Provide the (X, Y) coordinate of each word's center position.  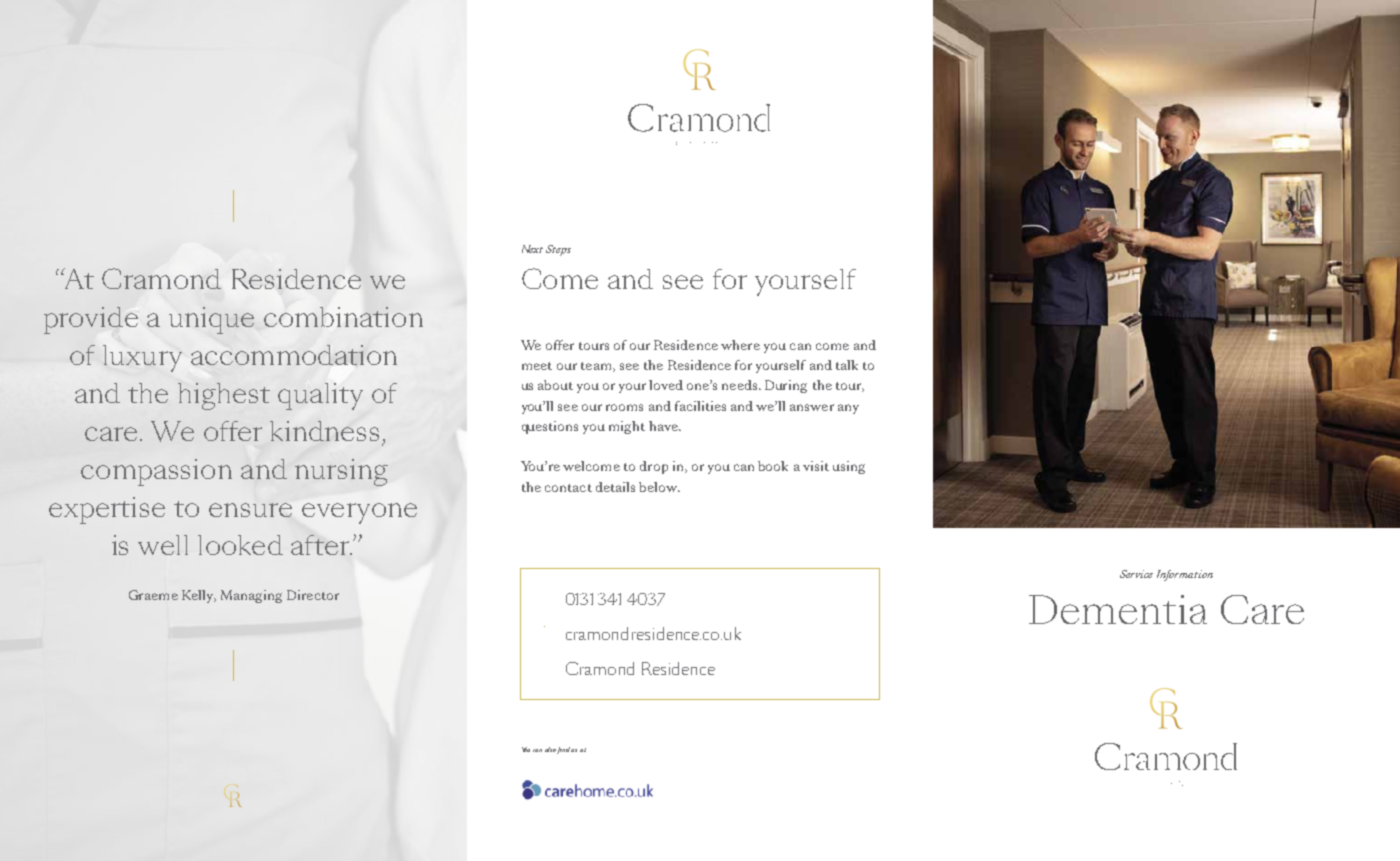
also (551, 750)
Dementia (1118, 609)
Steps (558, 250)
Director (313, 595)
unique (211, 320)
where (740, 345)
